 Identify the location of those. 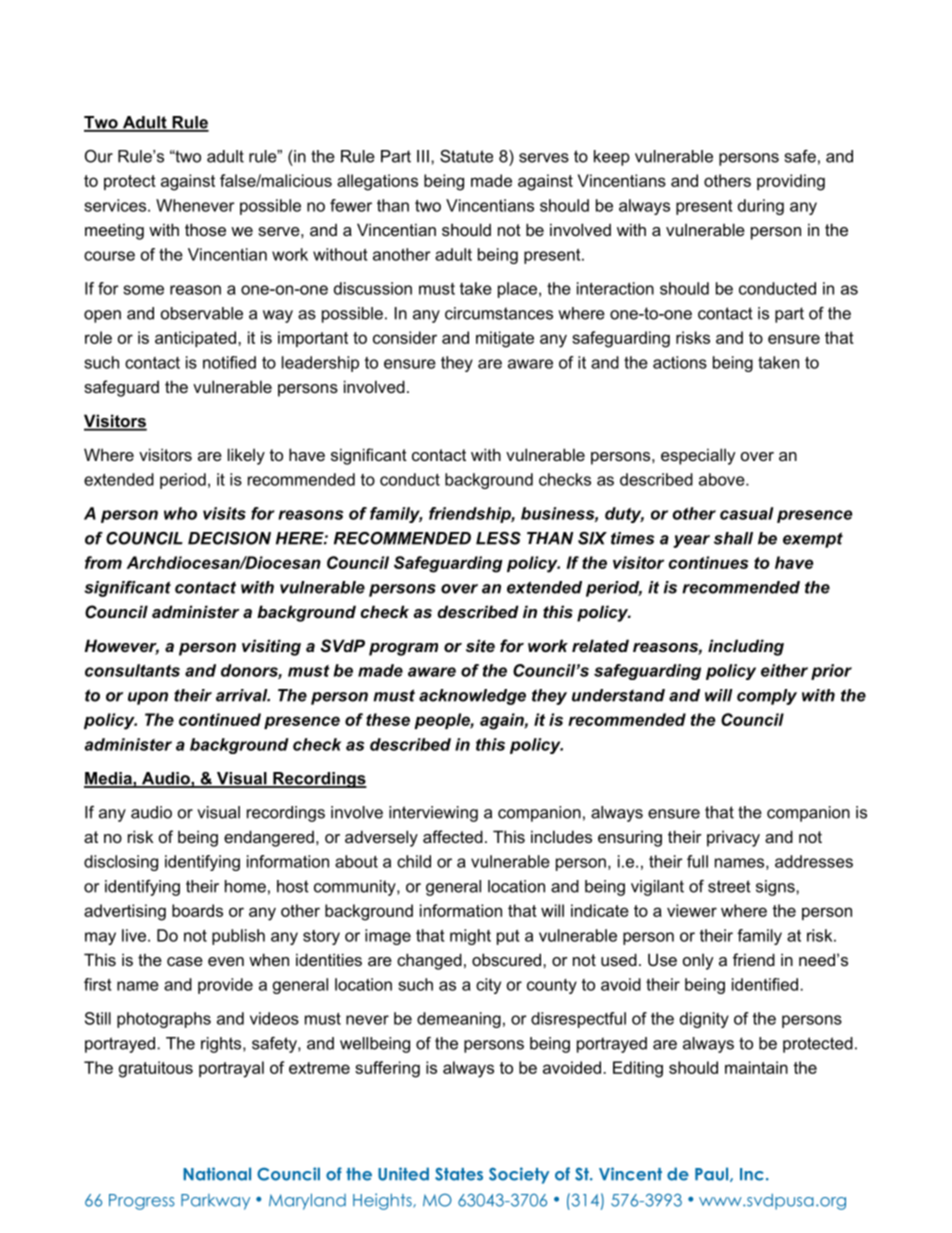
(205, 229).
